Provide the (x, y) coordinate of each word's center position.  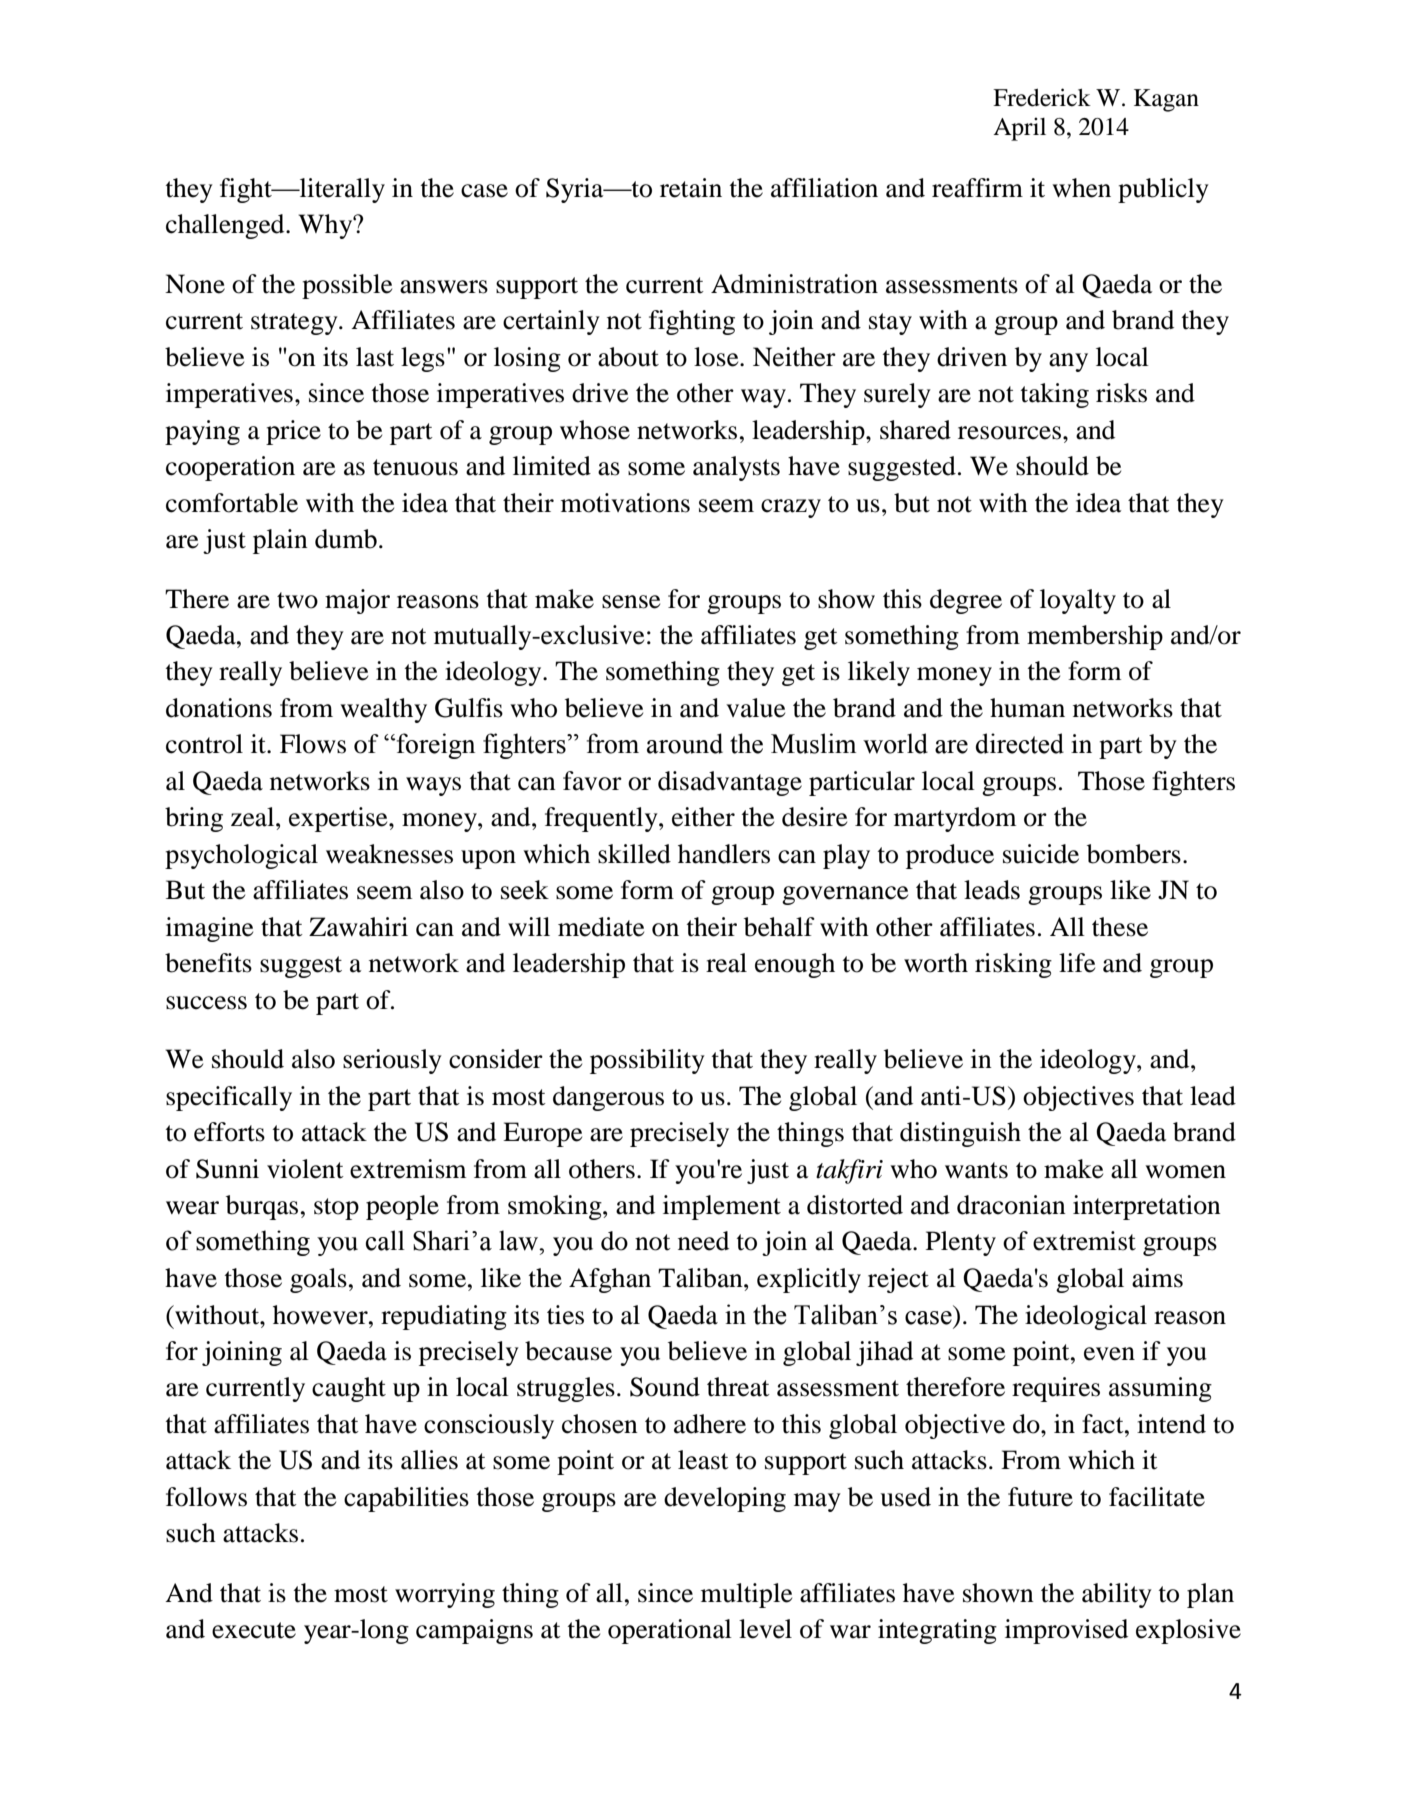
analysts (736, 468)
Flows (313, 744)
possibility (647, 1061)
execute (254, 1630)
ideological (1086, 1317)
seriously (392, 1061)
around (685, 743)
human (1027, 708)
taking (1054, 395)
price (293, 432)
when (1081, 188)
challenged (226, 226)
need (703, 1241)
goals (318, 1280)
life (1077, 963)
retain (691, 188)
